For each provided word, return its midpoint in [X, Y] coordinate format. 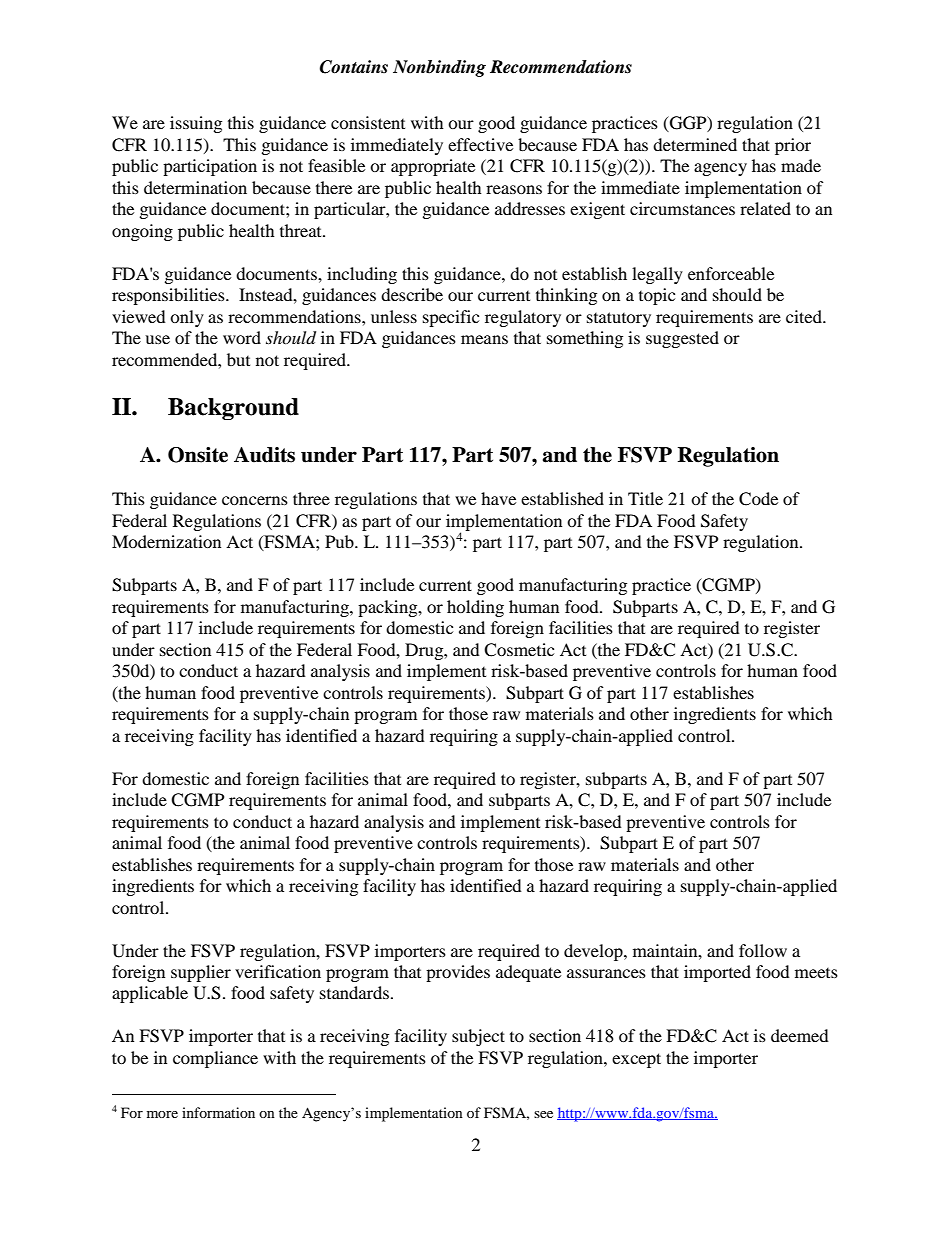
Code [758, 499]
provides [458, 973]
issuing [196, 124]
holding [475, 608]
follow [763, 950]
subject [478, 1037]
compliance [215, 1059]
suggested [682, 339]
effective [480, 144]
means [484, 339]
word [242, 337]
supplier [201, 973]
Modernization [166, 541]
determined [695, 144]
